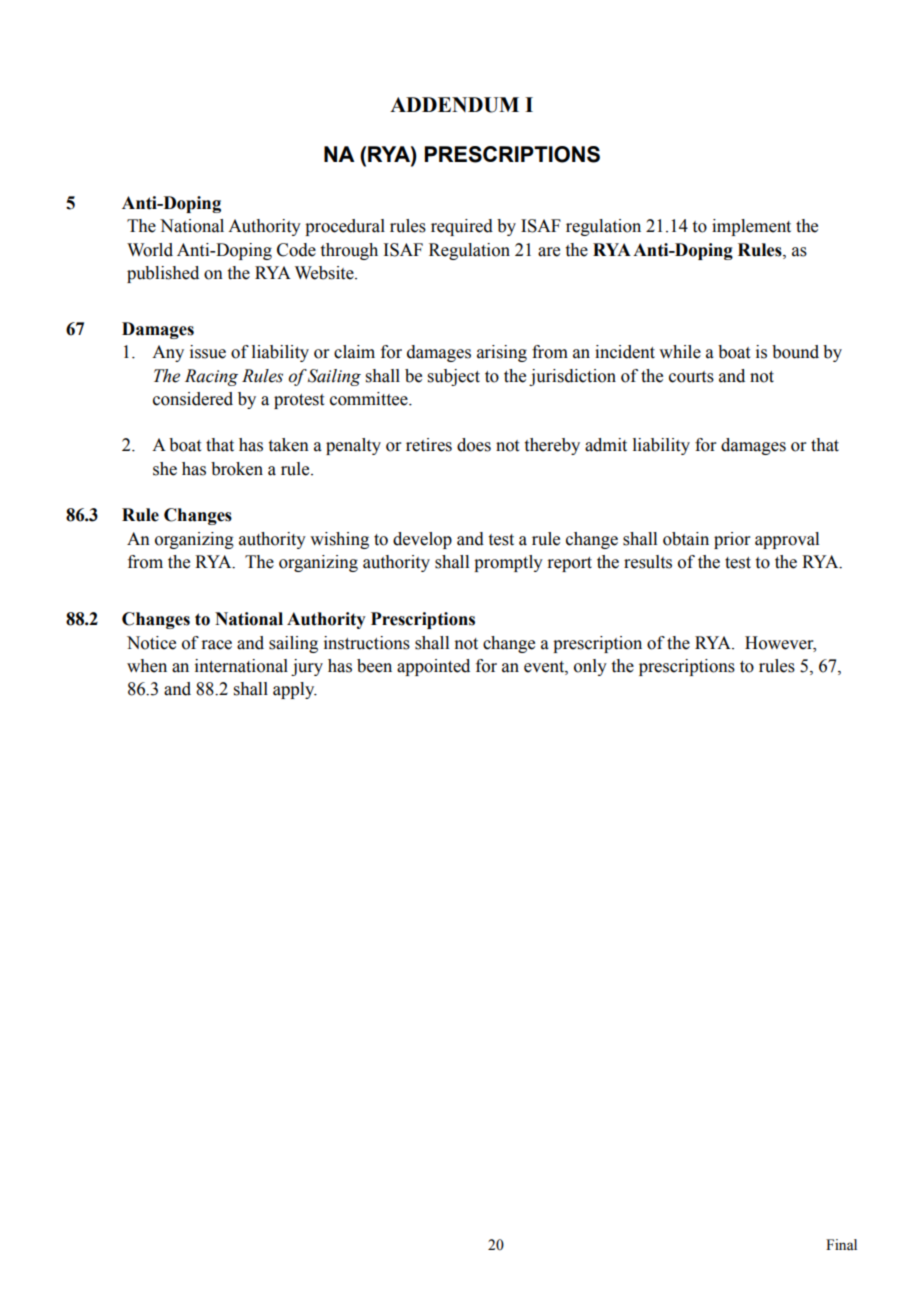  What do you see at coordinates (454, 105) in the page?
I see `ADDENDUM` at bounding box center [454, 105].
